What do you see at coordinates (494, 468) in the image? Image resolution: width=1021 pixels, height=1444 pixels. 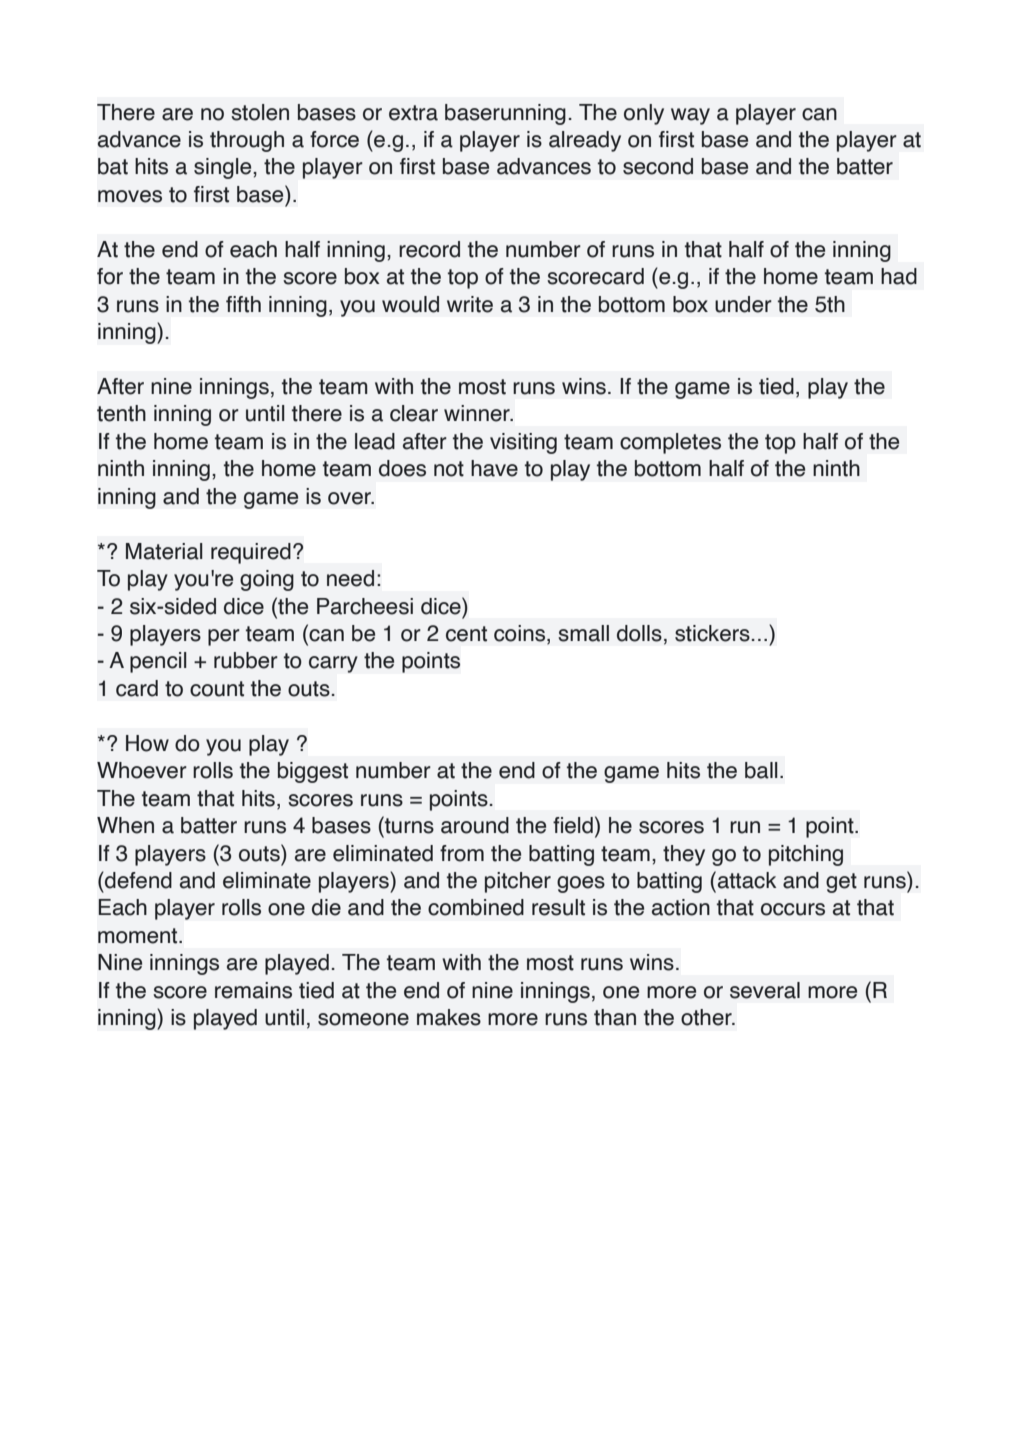 I see `have` at bounding box center [494, 468].
